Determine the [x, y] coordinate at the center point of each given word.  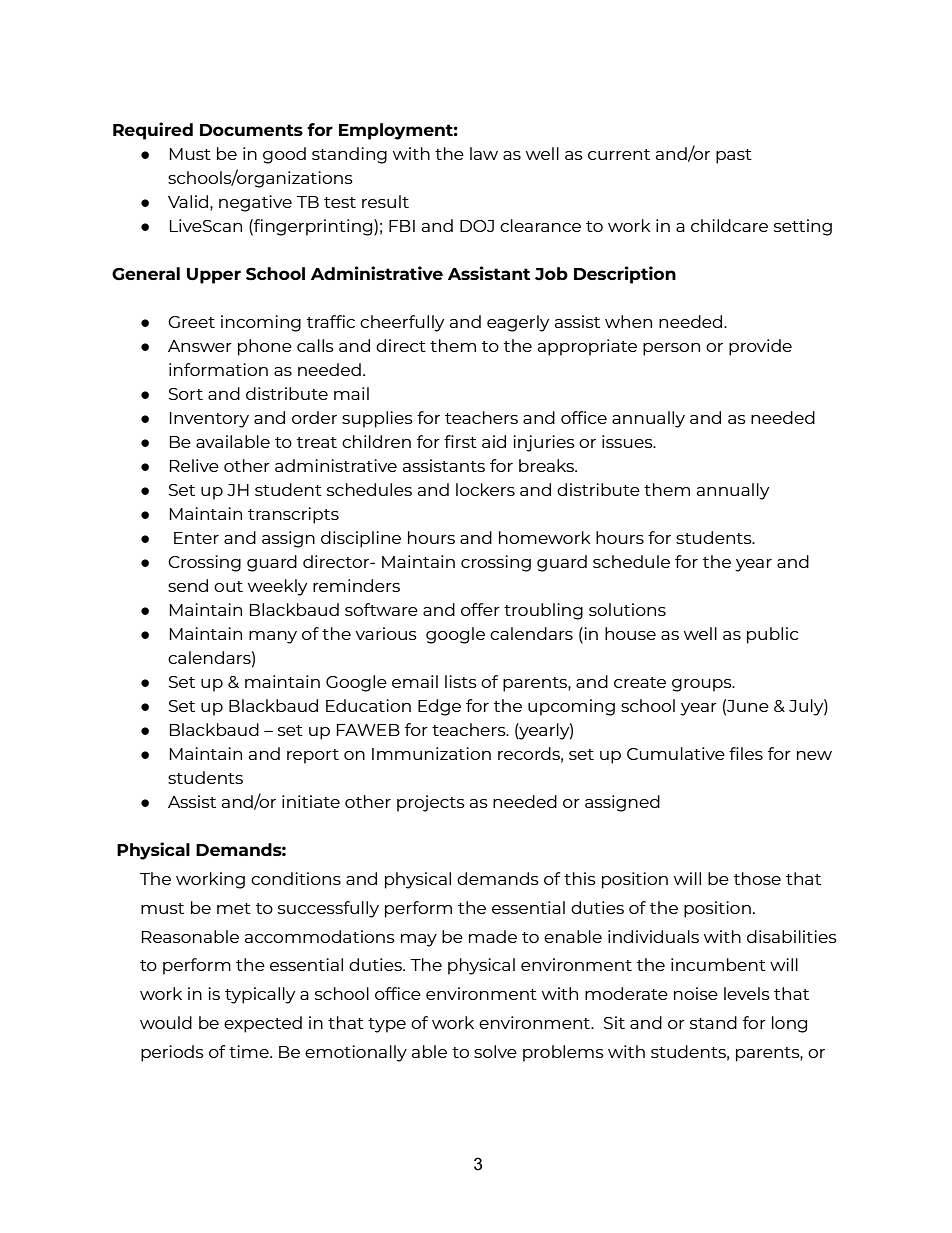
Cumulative [676, 753]
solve [495, 1051]
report [313, 756]
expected [263, 1024]
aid [494, 441]
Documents [251, 130]
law [484, 153]
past [734, 156]
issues [628, 441]
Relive [194, 465]
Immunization [431, 753]
